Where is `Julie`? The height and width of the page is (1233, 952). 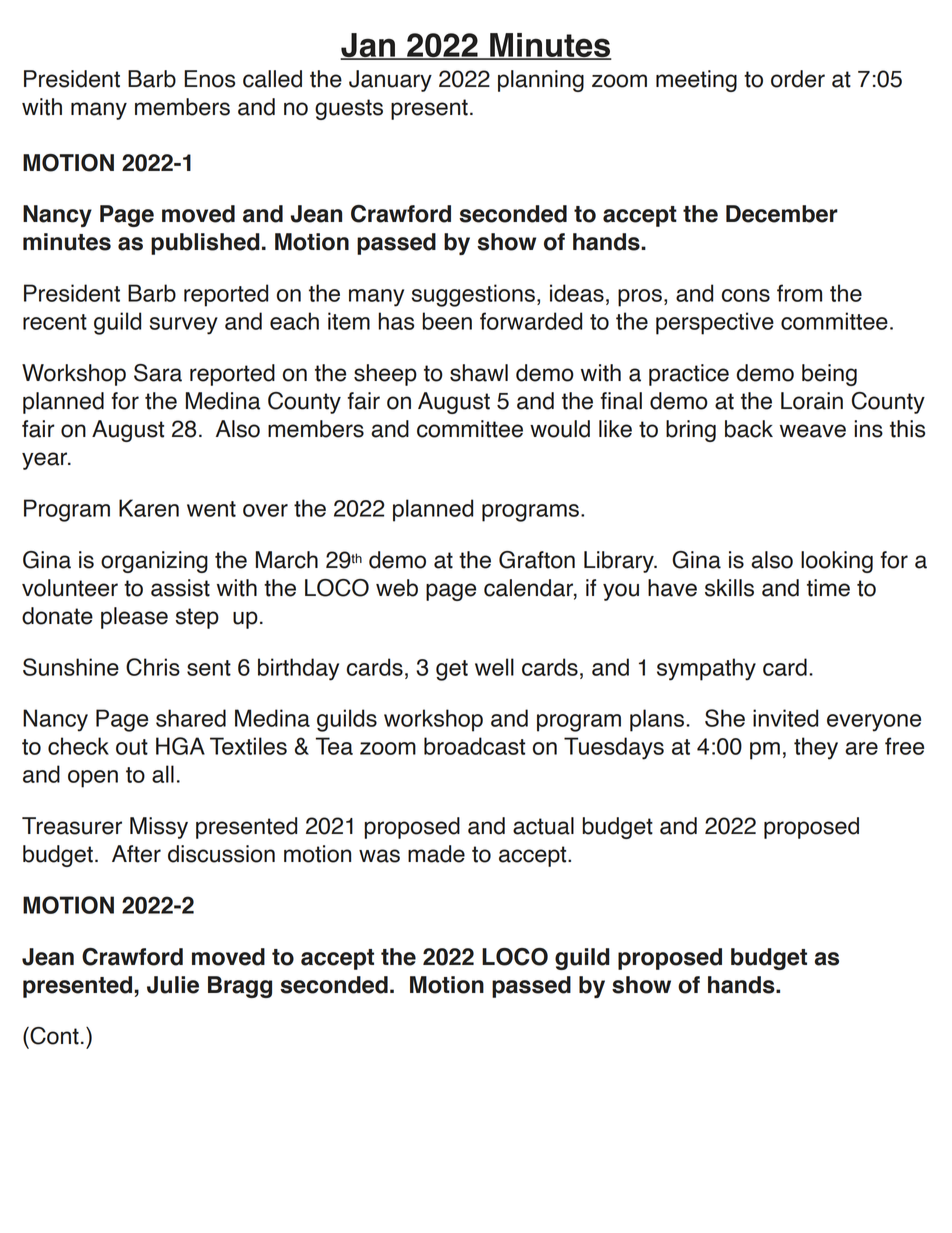 Julie is located at coordinates (173, 985).
